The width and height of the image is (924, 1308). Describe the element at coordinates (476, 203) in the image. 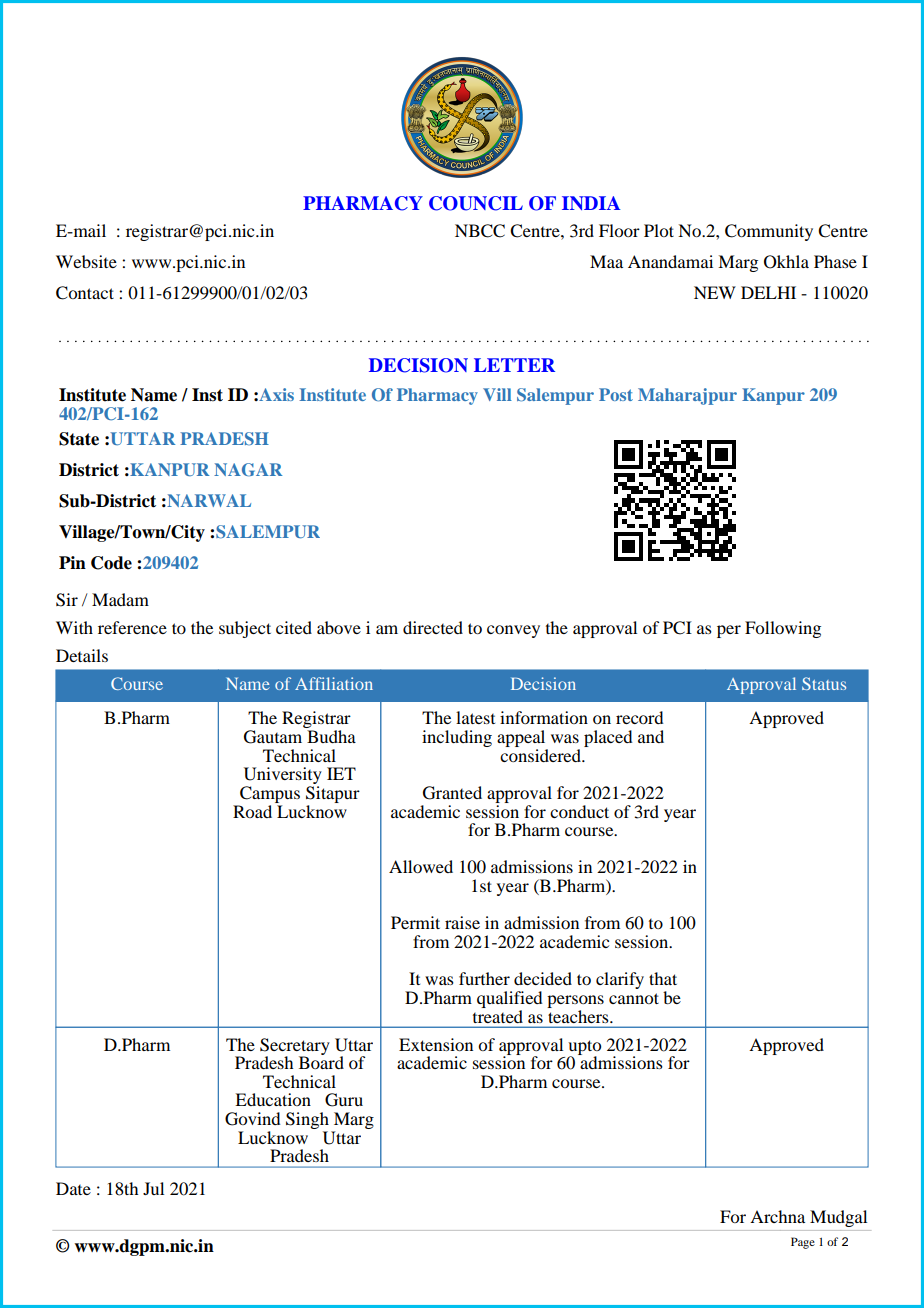

I see `COUNCIL` at that location.
